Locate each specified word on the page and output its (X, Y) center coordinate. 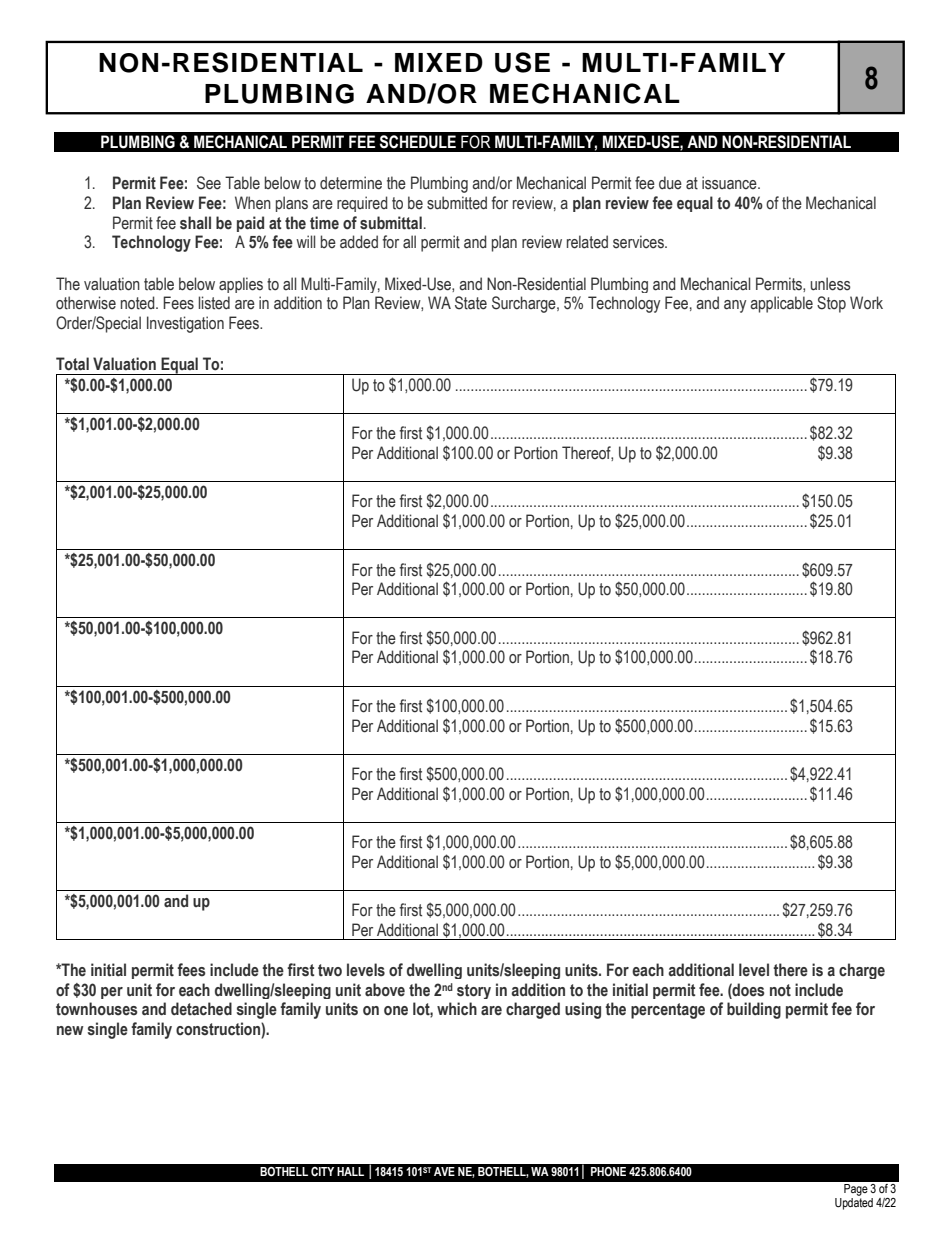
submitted (457, 203)
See (209, 183)
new (70, 1031)
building (754, 1010)
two (330, 970)
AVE (444, 1171)
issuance (730, 183)
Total (72, 364)
